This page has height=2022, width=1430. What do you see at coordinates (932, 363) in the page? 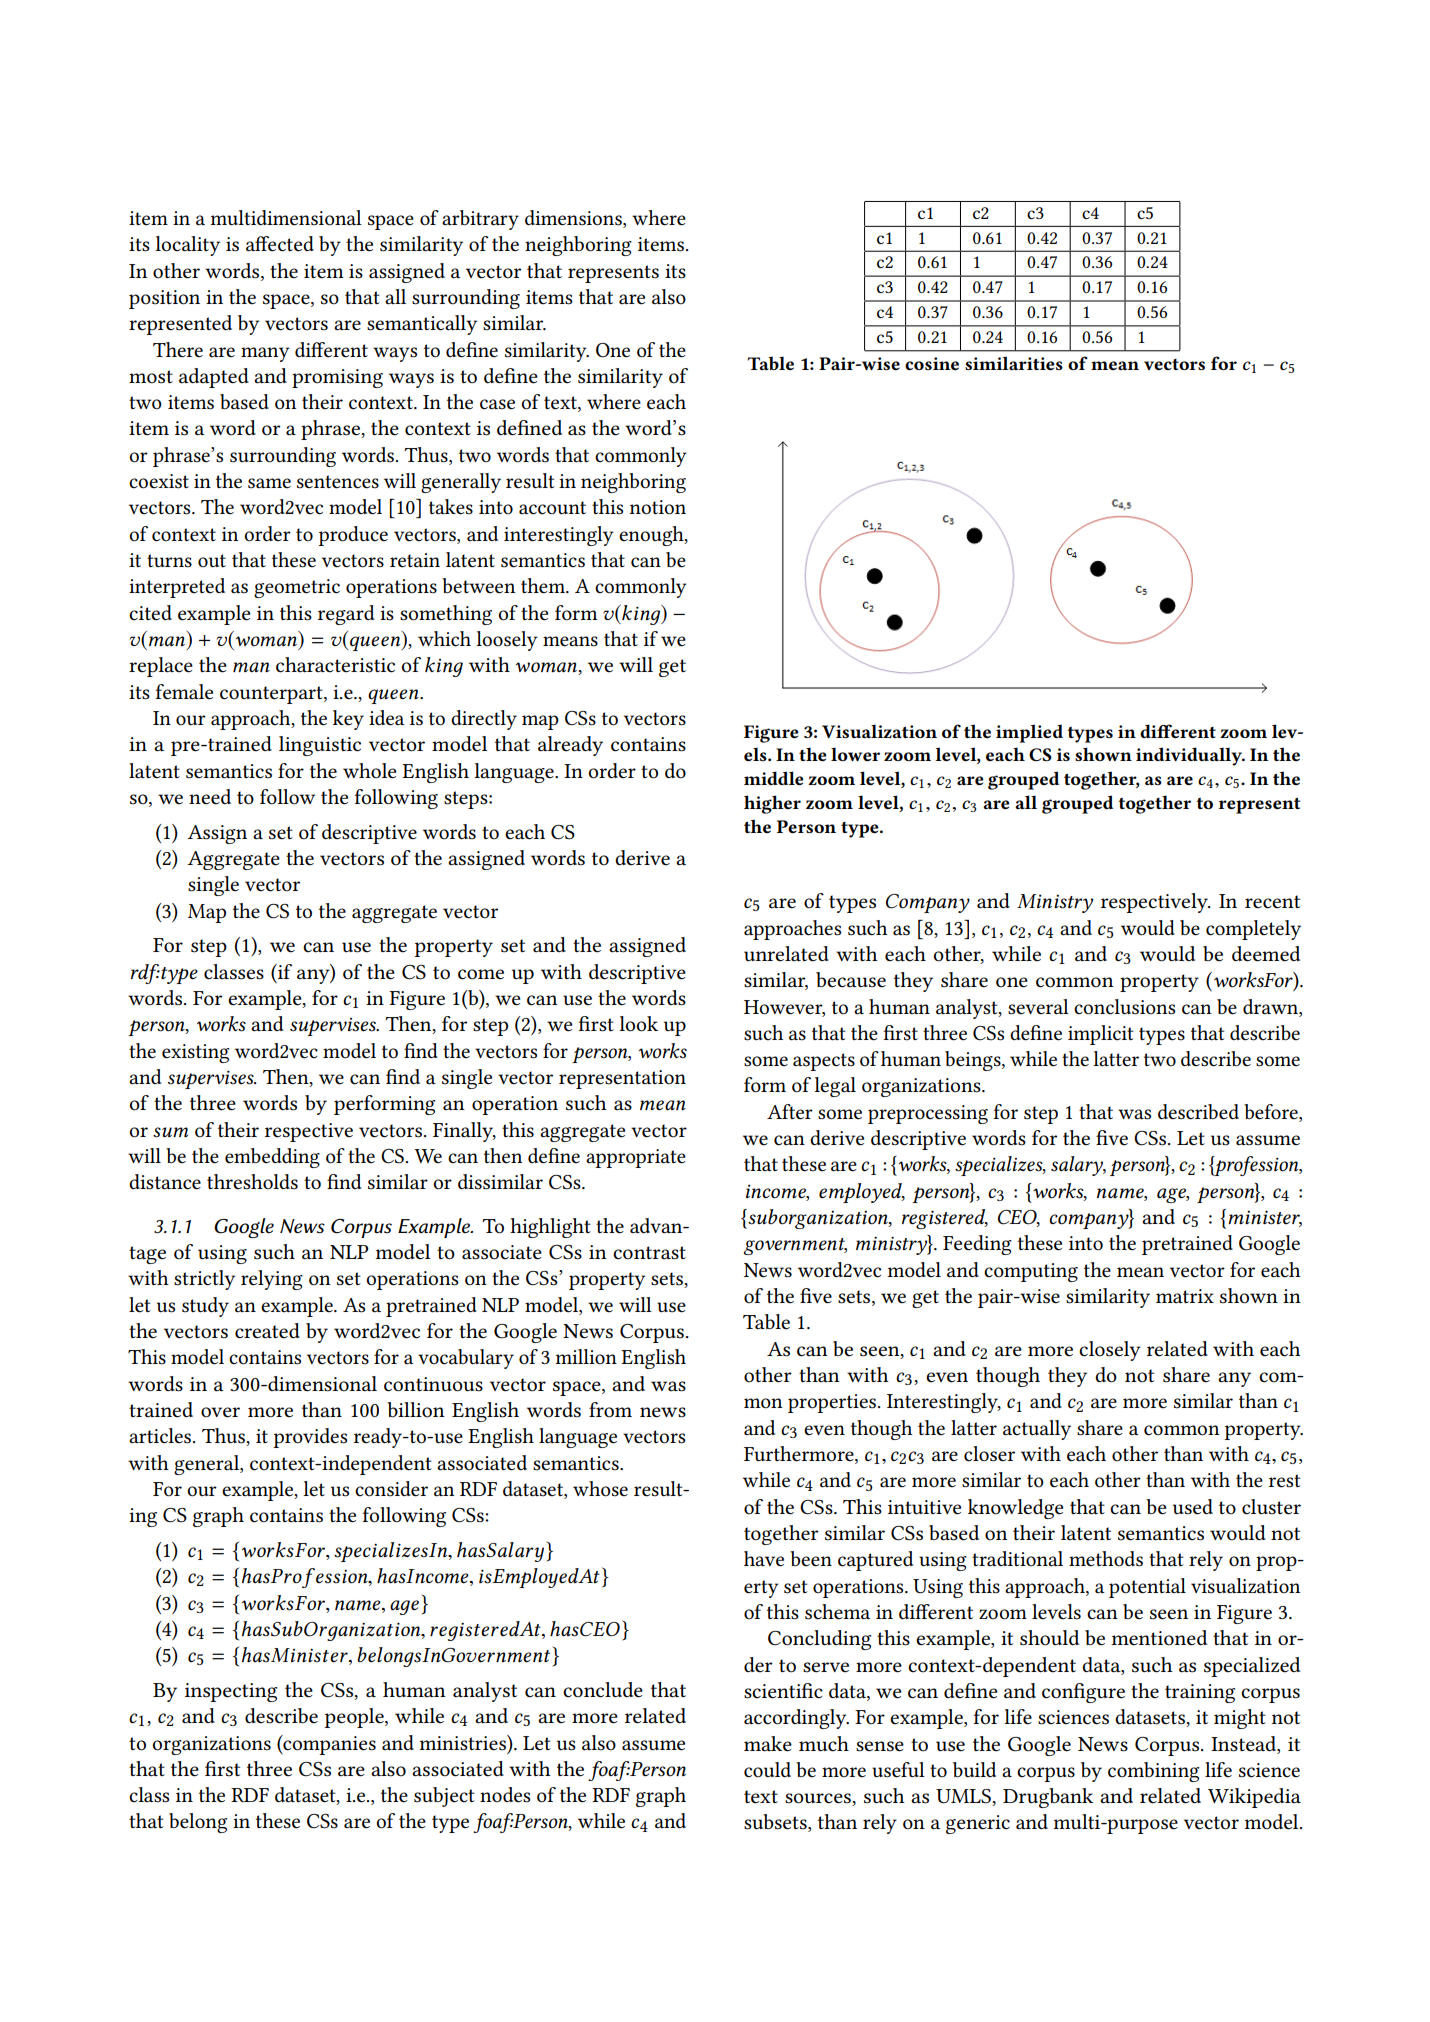
I see `cosine` at bounding box center [932, 363].
